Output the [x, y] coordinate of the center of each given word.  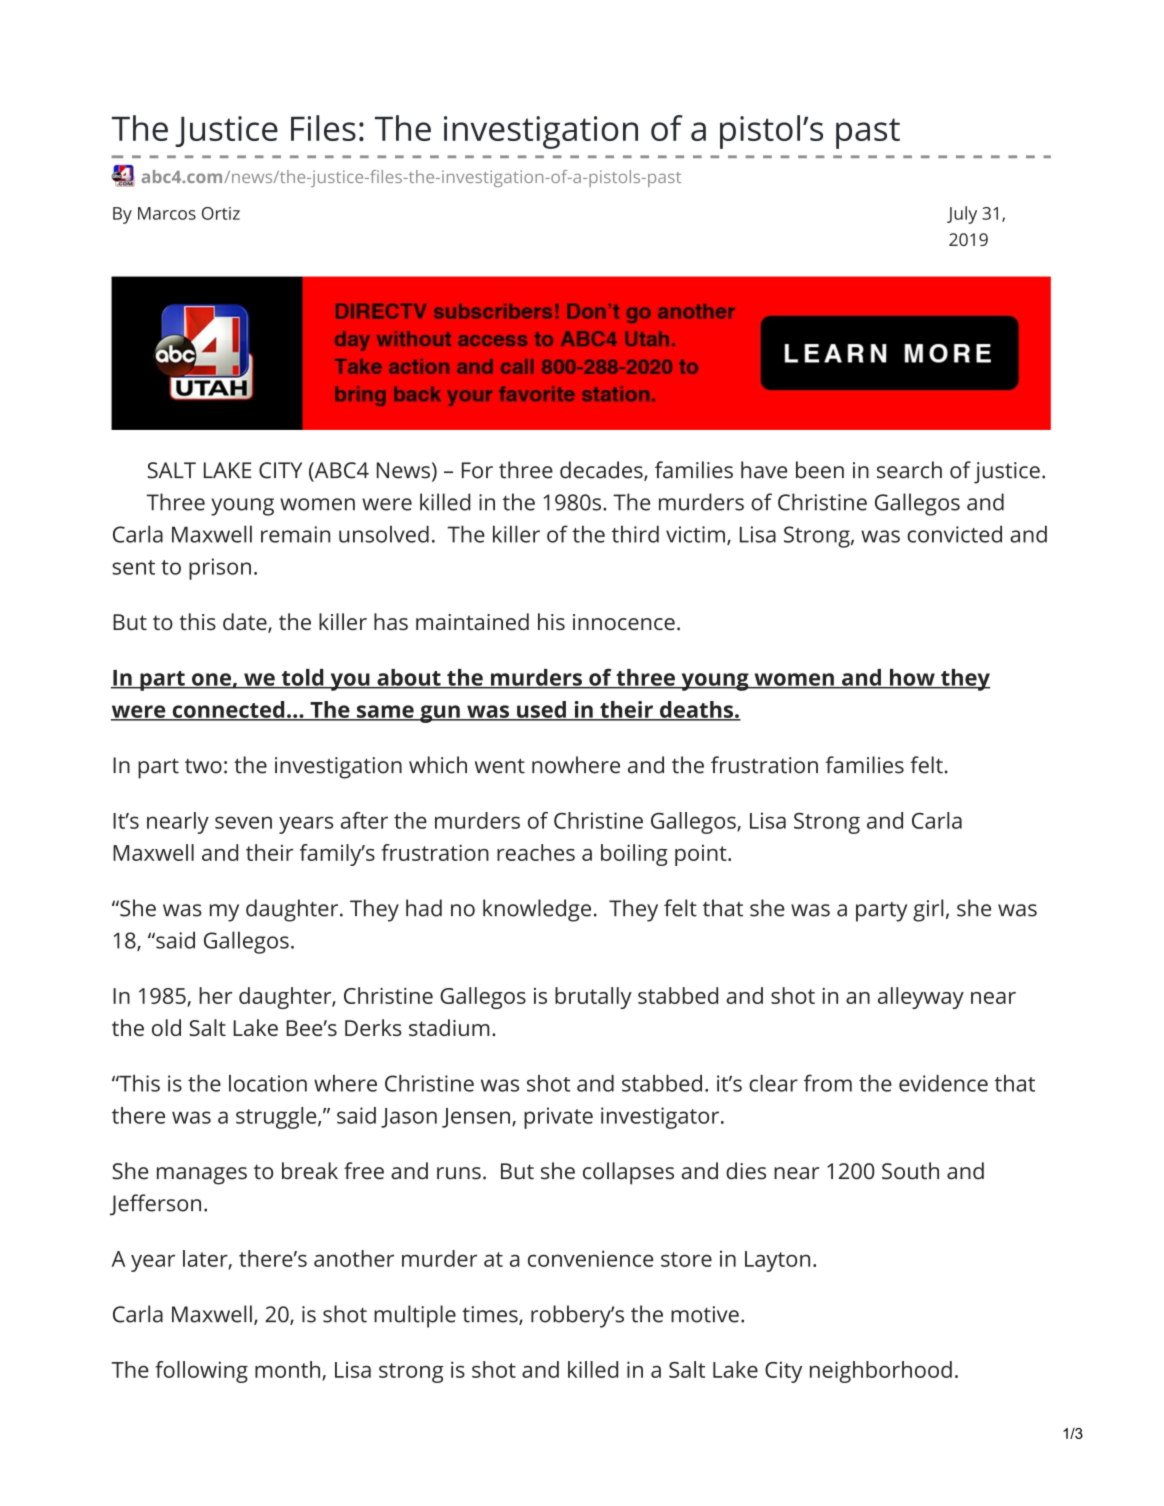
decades [602, 471]
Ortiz [221, 213]
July [962, 215]
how [912, 678]
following [201, 1372]
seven [243, 822]
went [500, 766]
